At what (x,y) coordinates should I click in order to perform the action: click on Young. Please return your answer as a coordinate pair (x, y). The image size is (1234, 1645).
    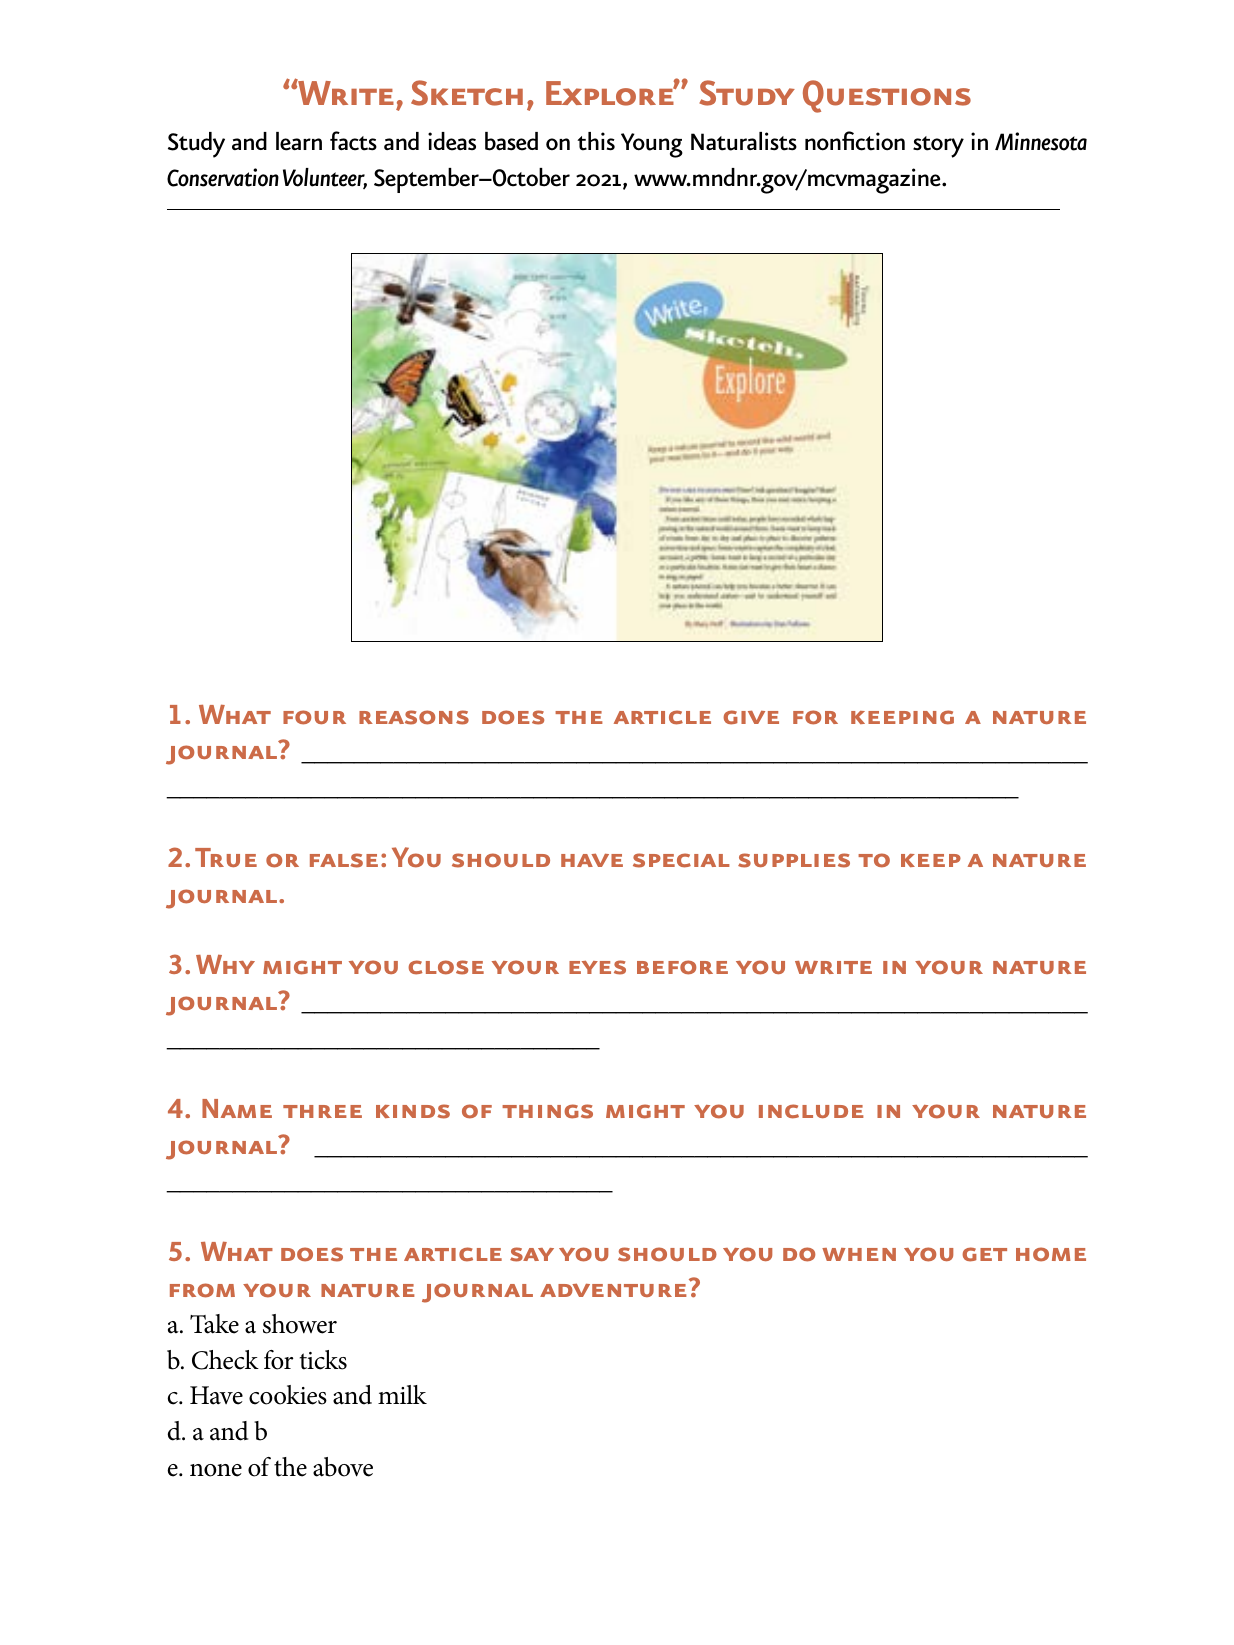
    Looking at the image, I should click on (652, 145).
